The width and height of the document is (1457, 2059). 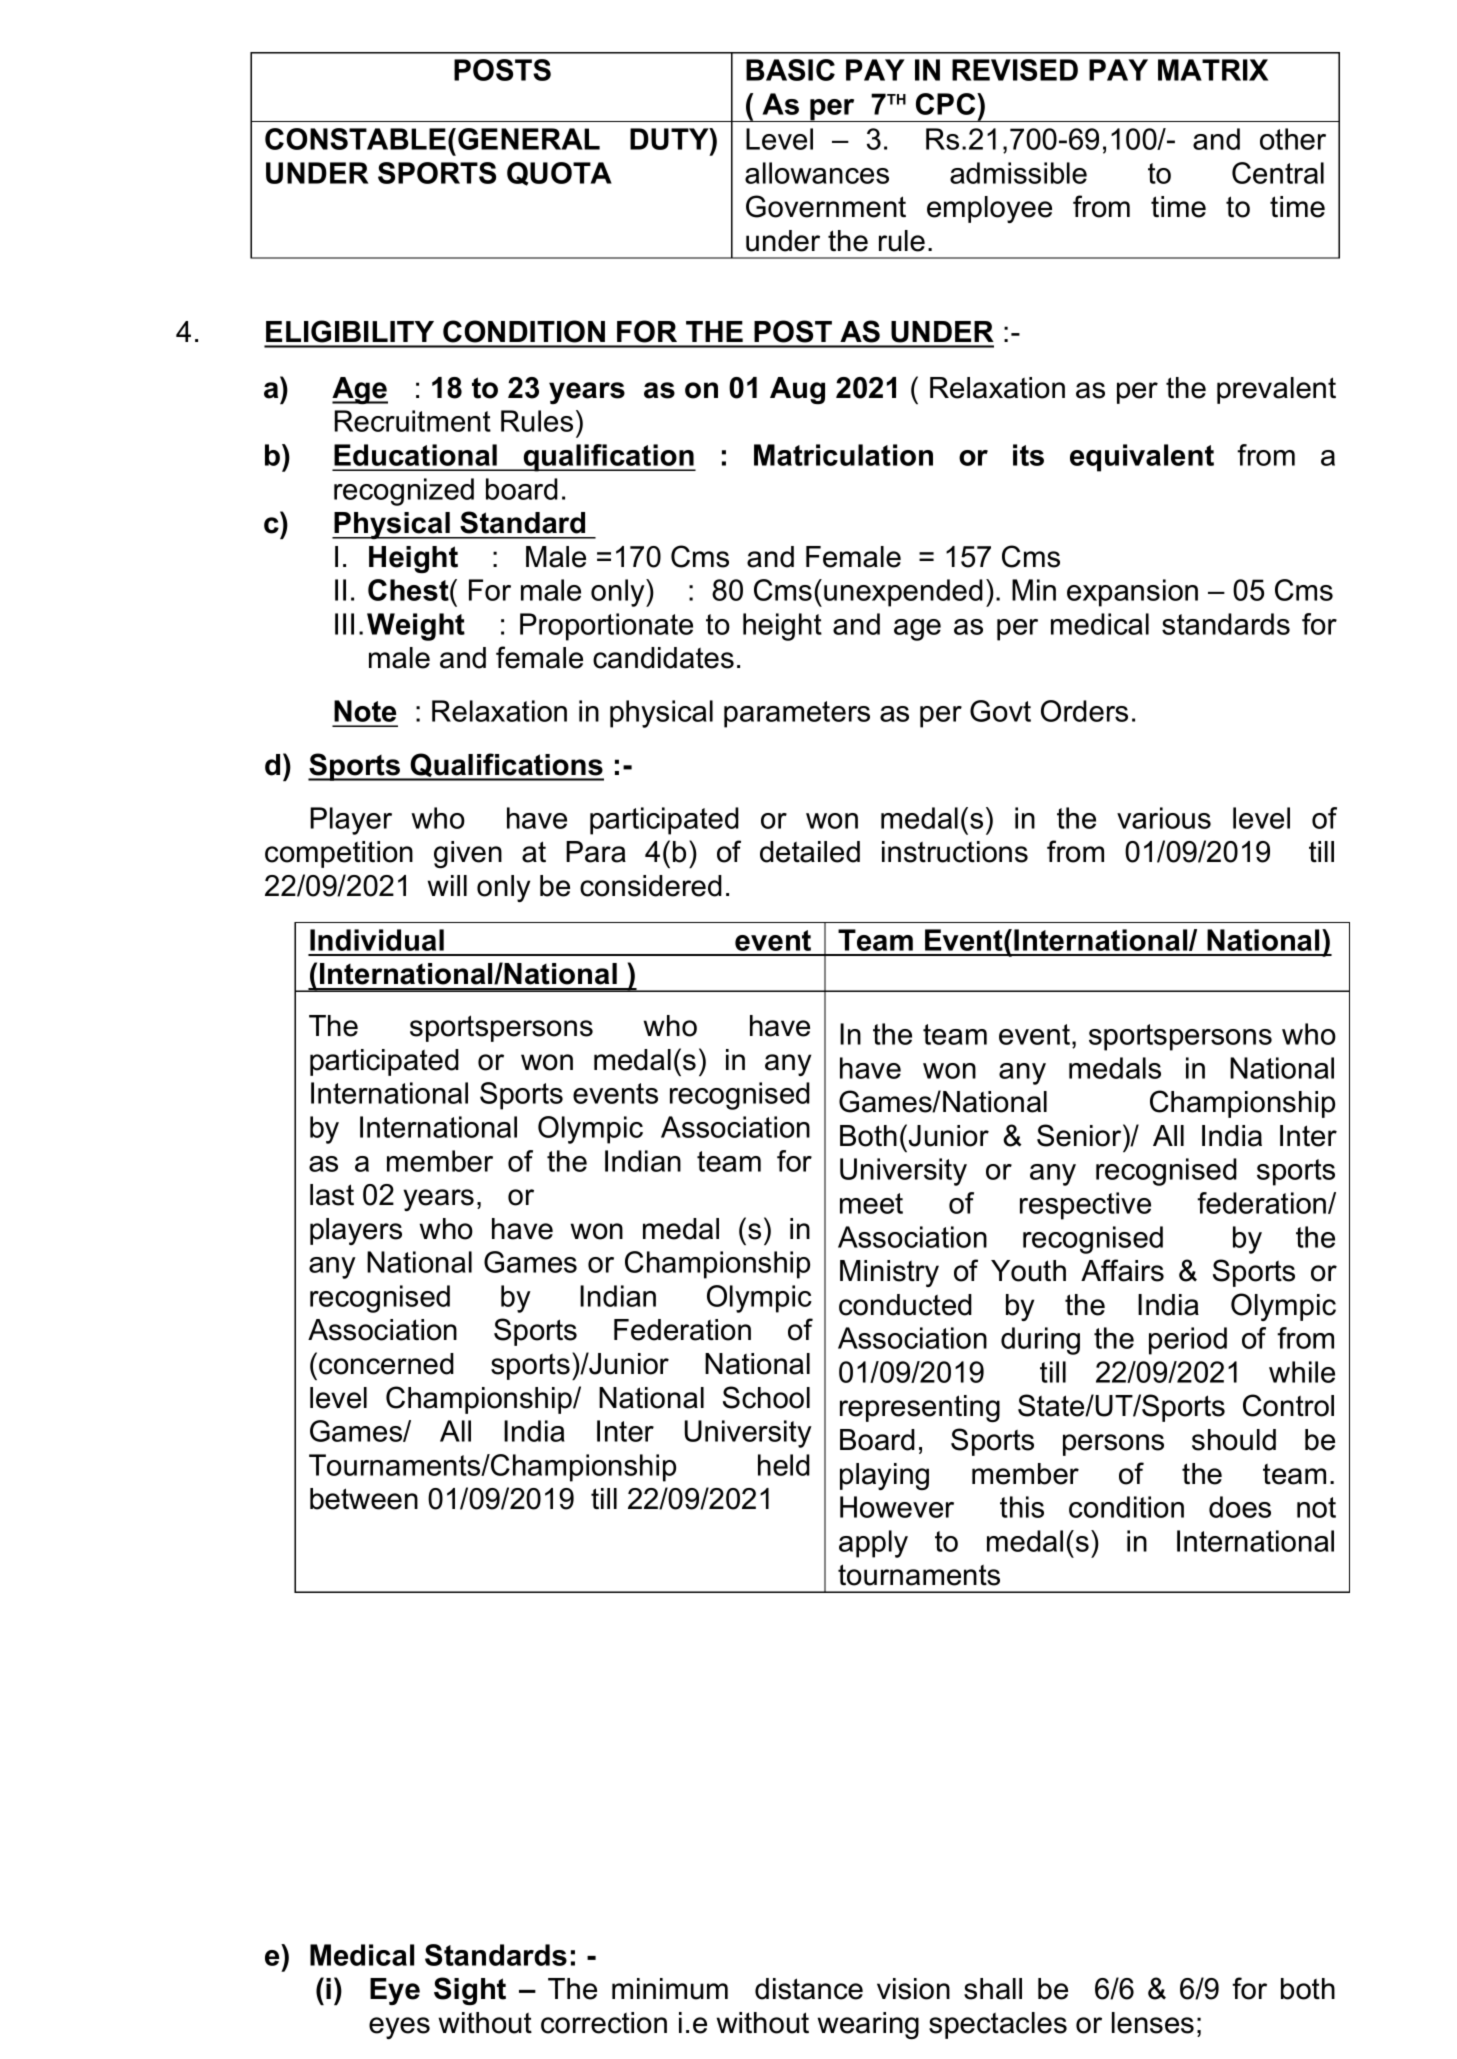 I want to click on MATRIX, so click(x=1213, y=70).
